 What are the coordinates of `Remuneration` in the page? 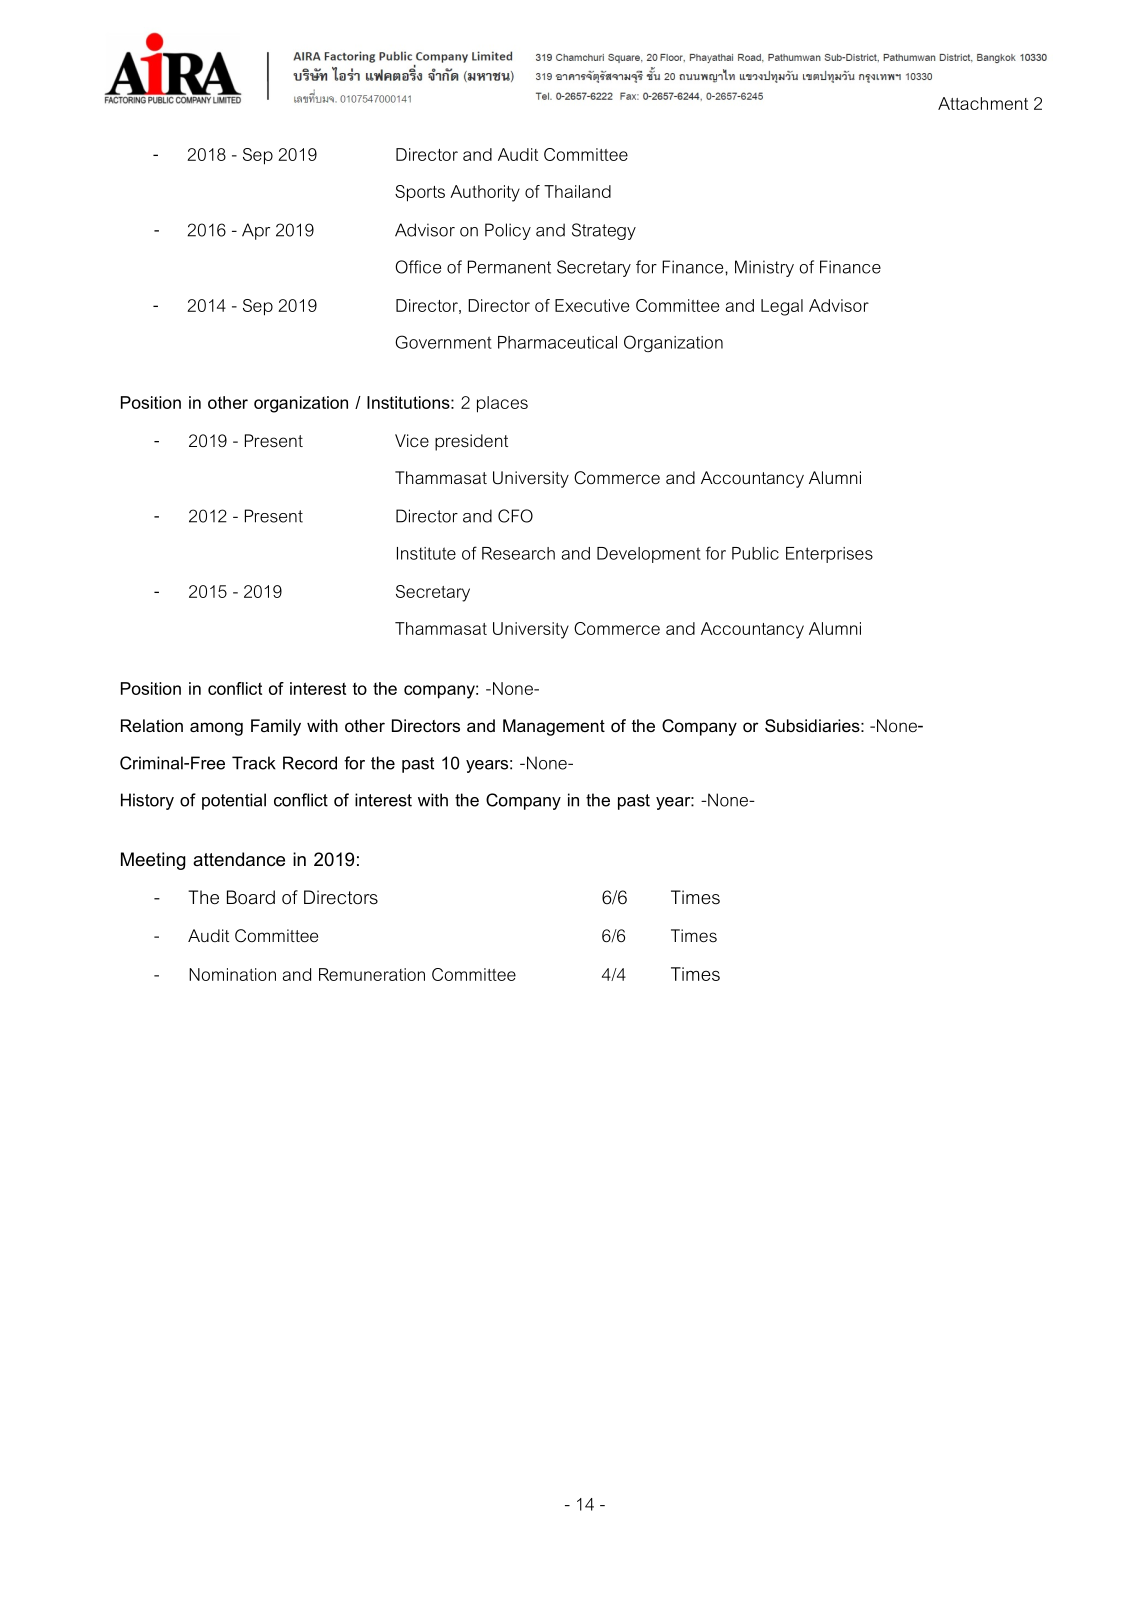 It's located at (372, 974).
